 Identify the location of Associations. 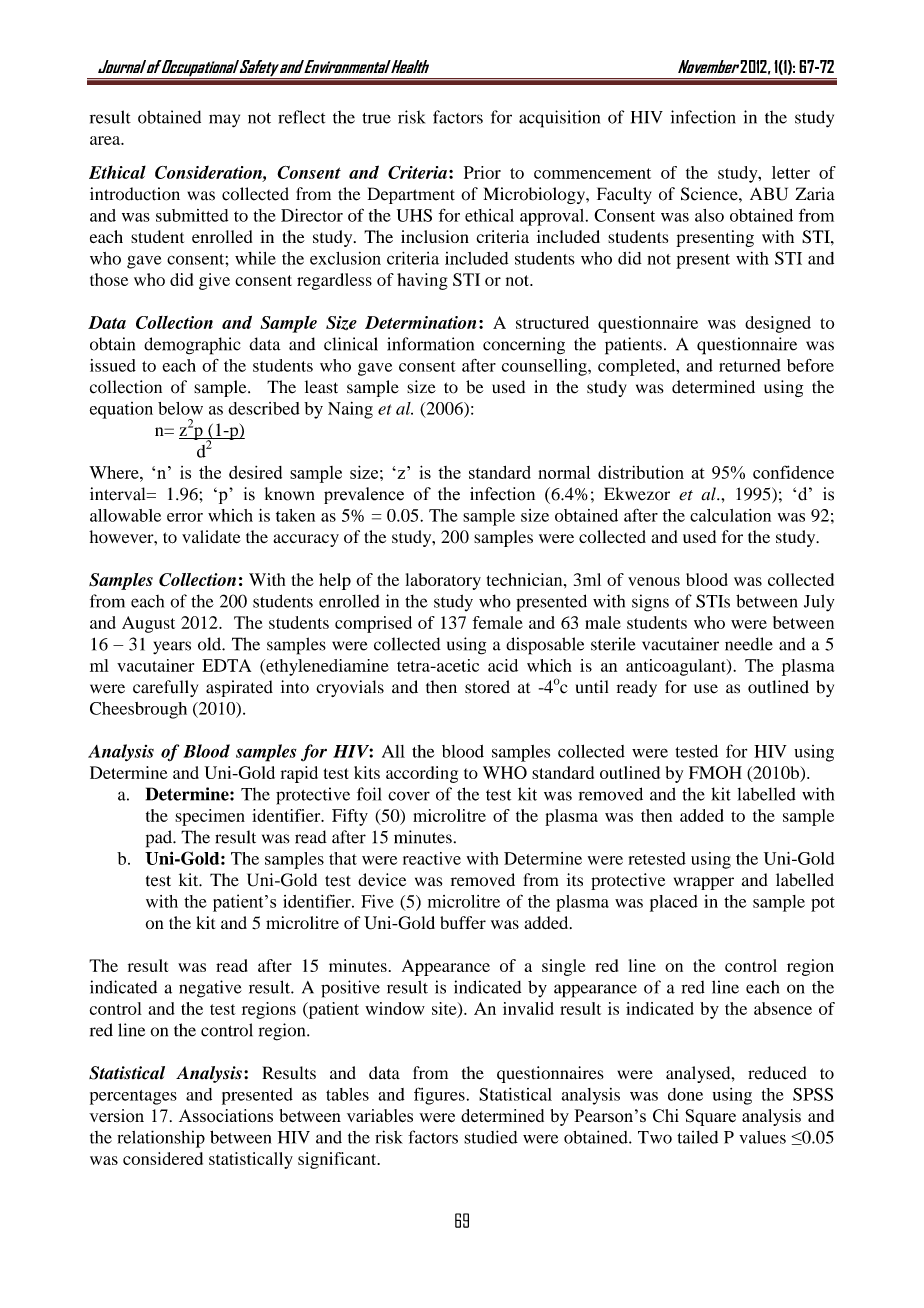
(226, 1116).
